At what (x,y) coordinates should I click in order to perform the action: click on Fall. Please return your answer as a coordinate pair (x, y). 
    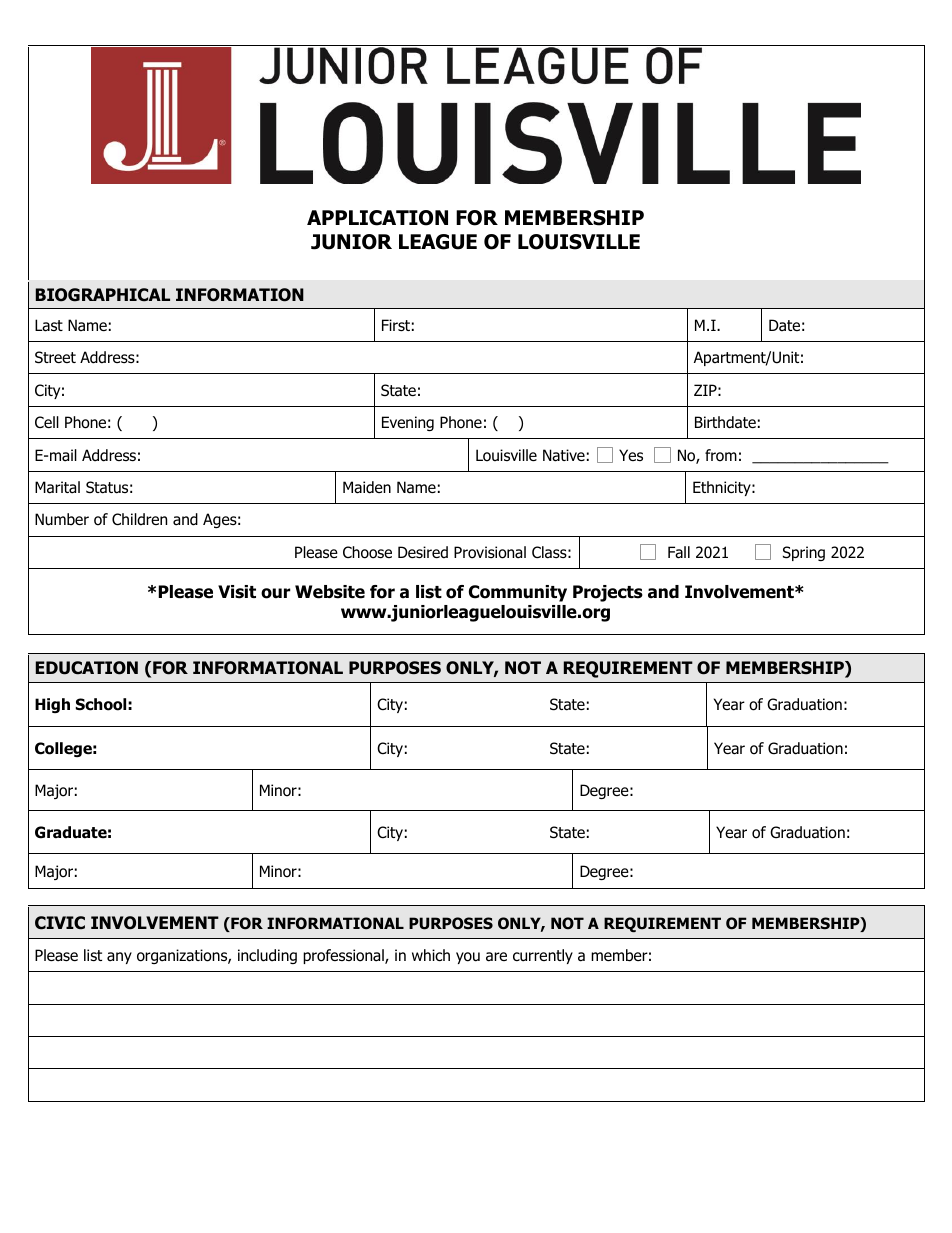
    Looking at the image, I should click on (679, 552).
